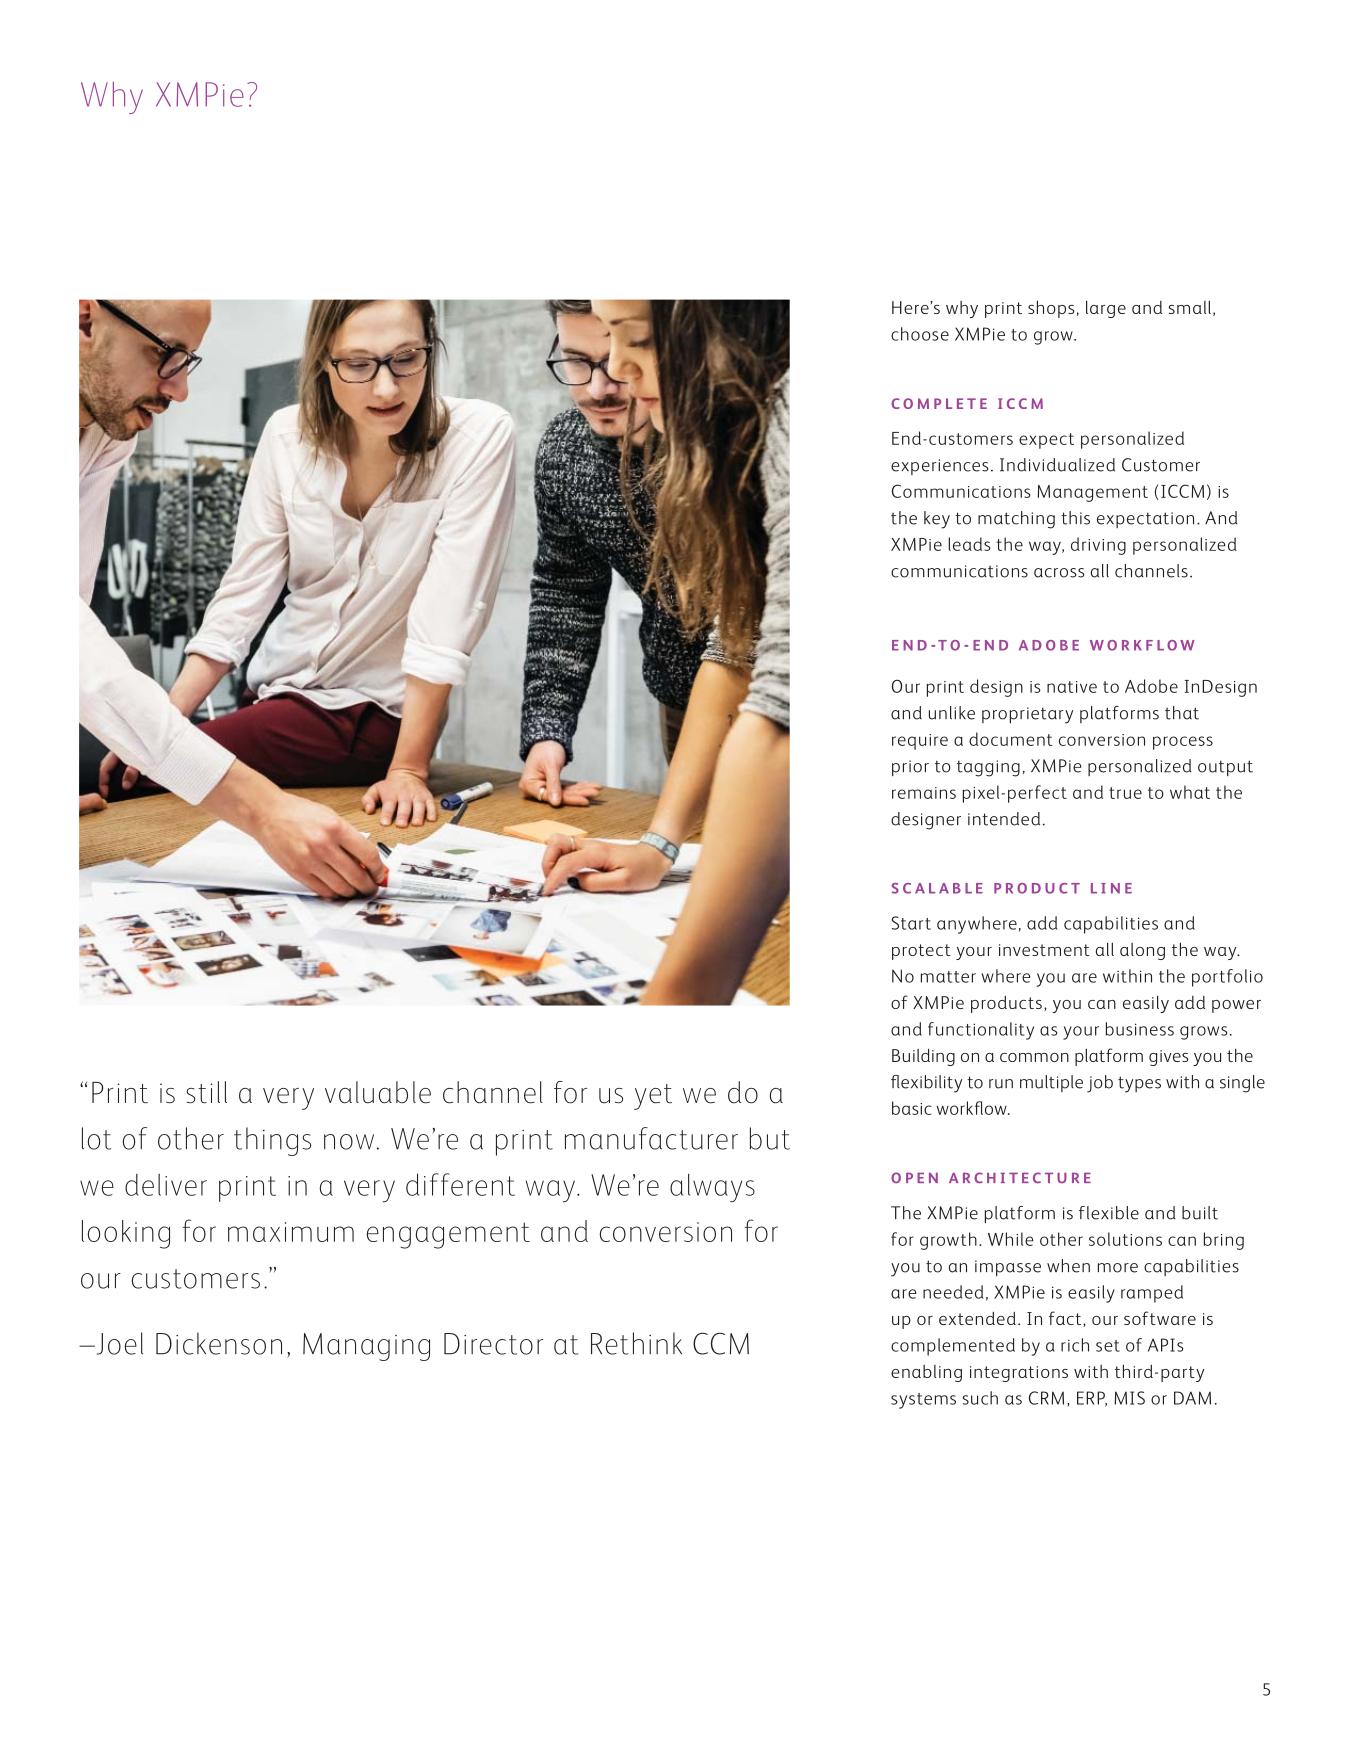 This page has width=1350, height=1747. I want to click on experiences, so click(940, 467).
